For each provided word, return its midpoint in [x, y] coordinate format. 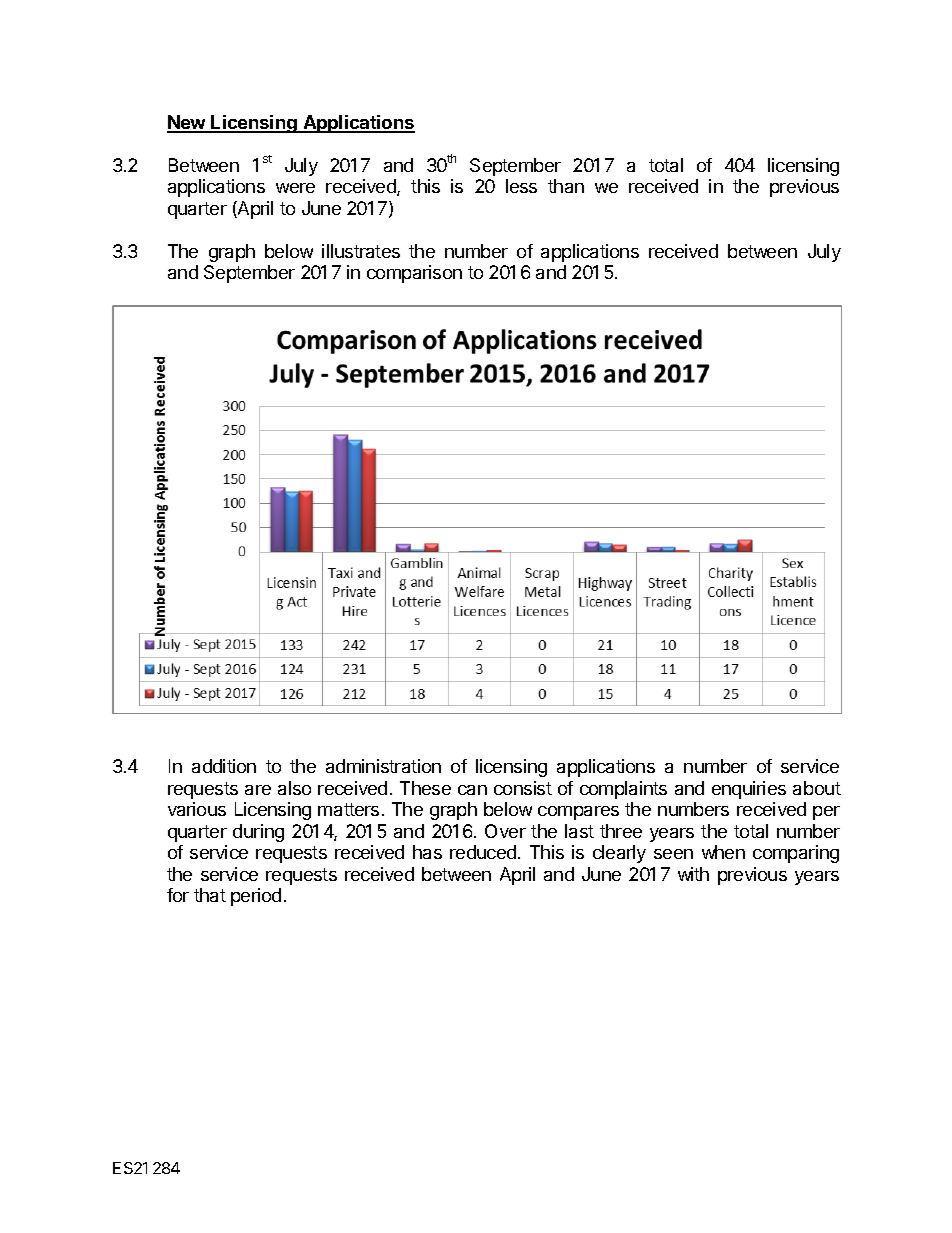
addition [224, 766]
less [521, 186]
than [566, 186]
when [723, 852]
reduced [483, 852]
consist [523, 788]
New [187, 123]
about [817, 788]
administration [383, 766]
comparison [414, 274]
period [256, 897]
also [294, 788]
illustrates [361, 251]
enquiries [749, 790]
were [295, 188]
